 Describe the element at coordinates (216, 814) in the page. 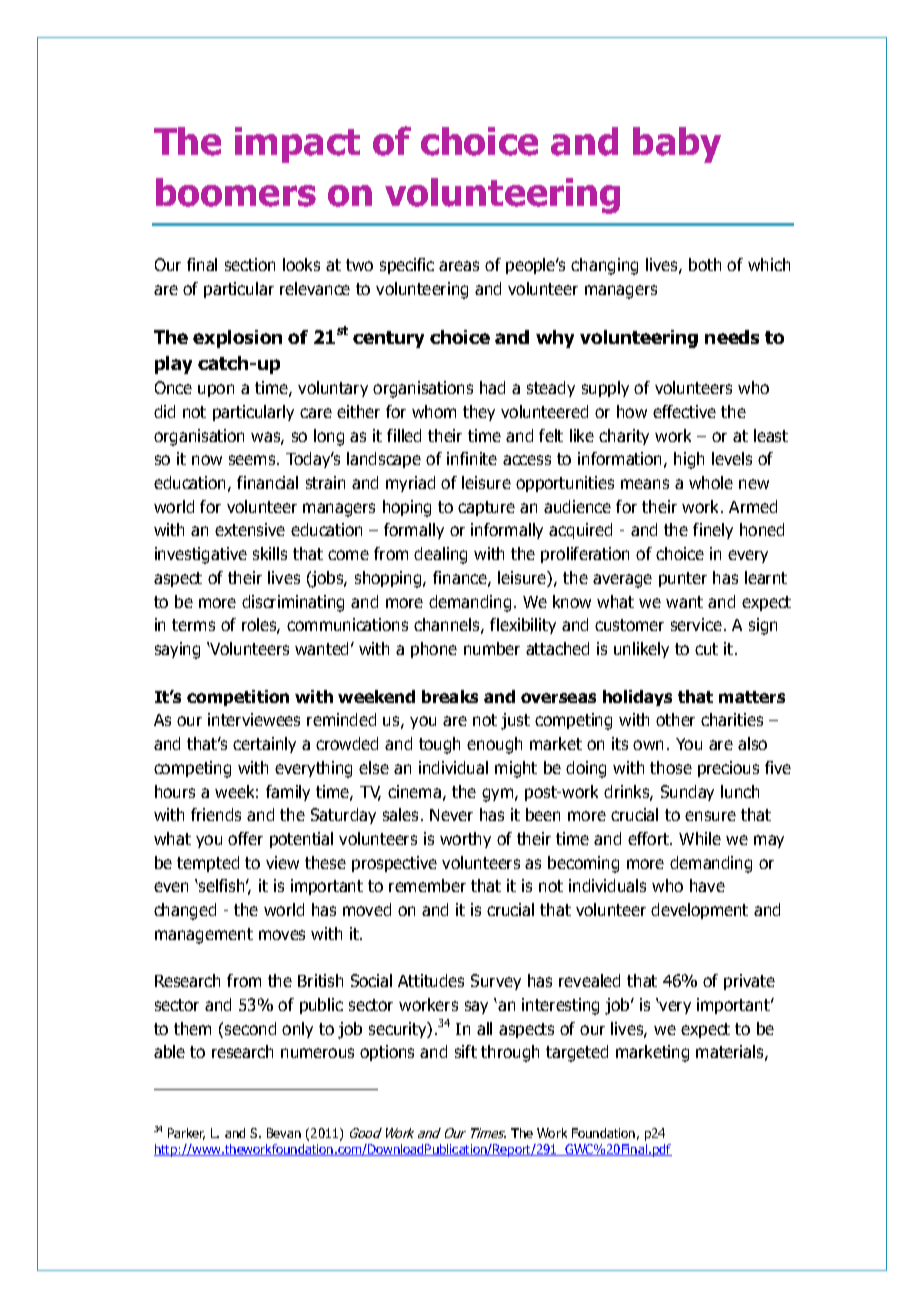

I see `friends` at that location.
